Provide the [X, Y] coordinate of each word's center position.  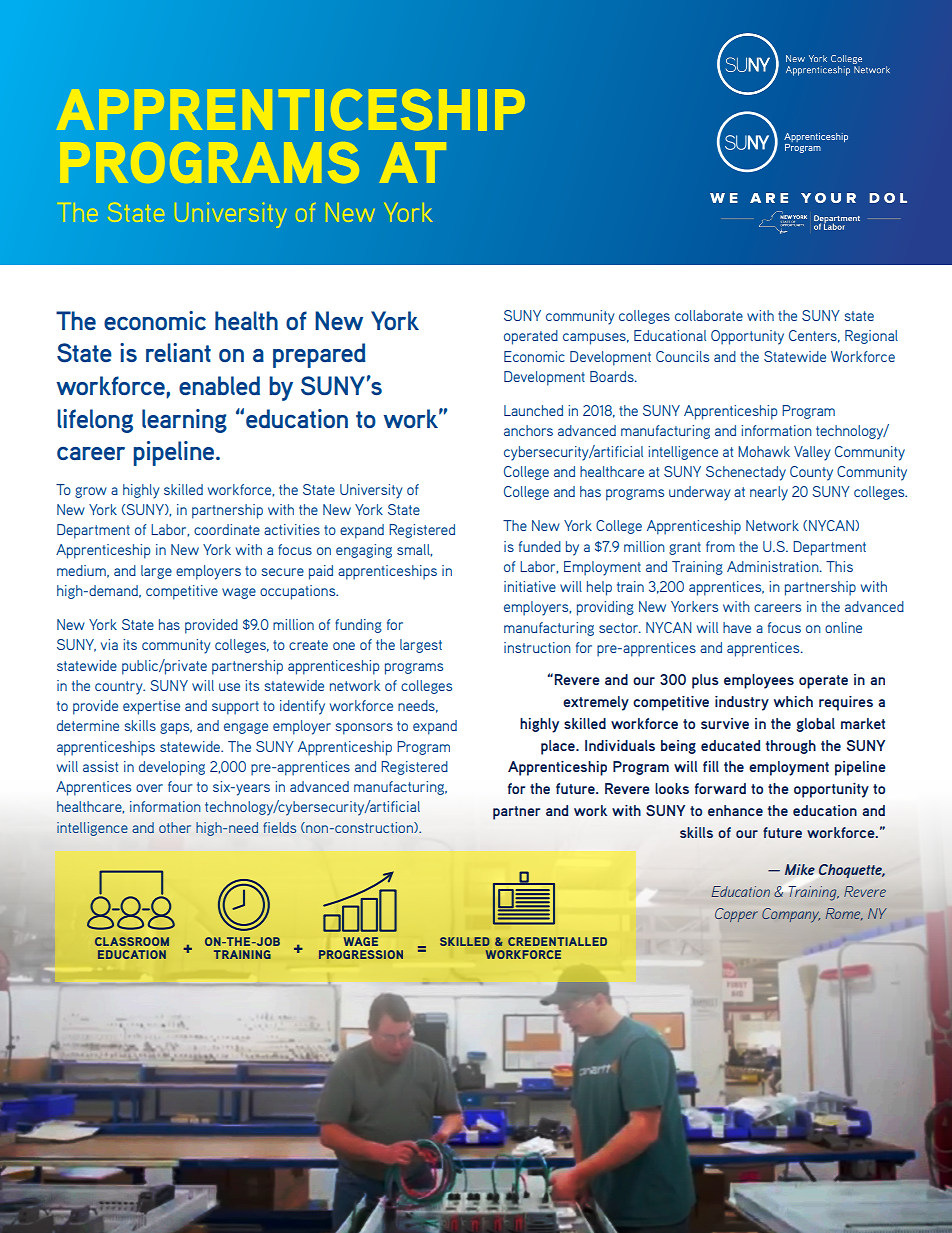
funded [540, 546]
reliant [178, 352]
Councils [682, 356]
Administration [774, 566]
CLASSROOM [132, 941]
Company [791, 915]
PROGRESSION [361, 954]
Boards [613, 376]
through [791, 747]
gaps [176, 729]
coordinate [227, 529]
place [559, 747]
